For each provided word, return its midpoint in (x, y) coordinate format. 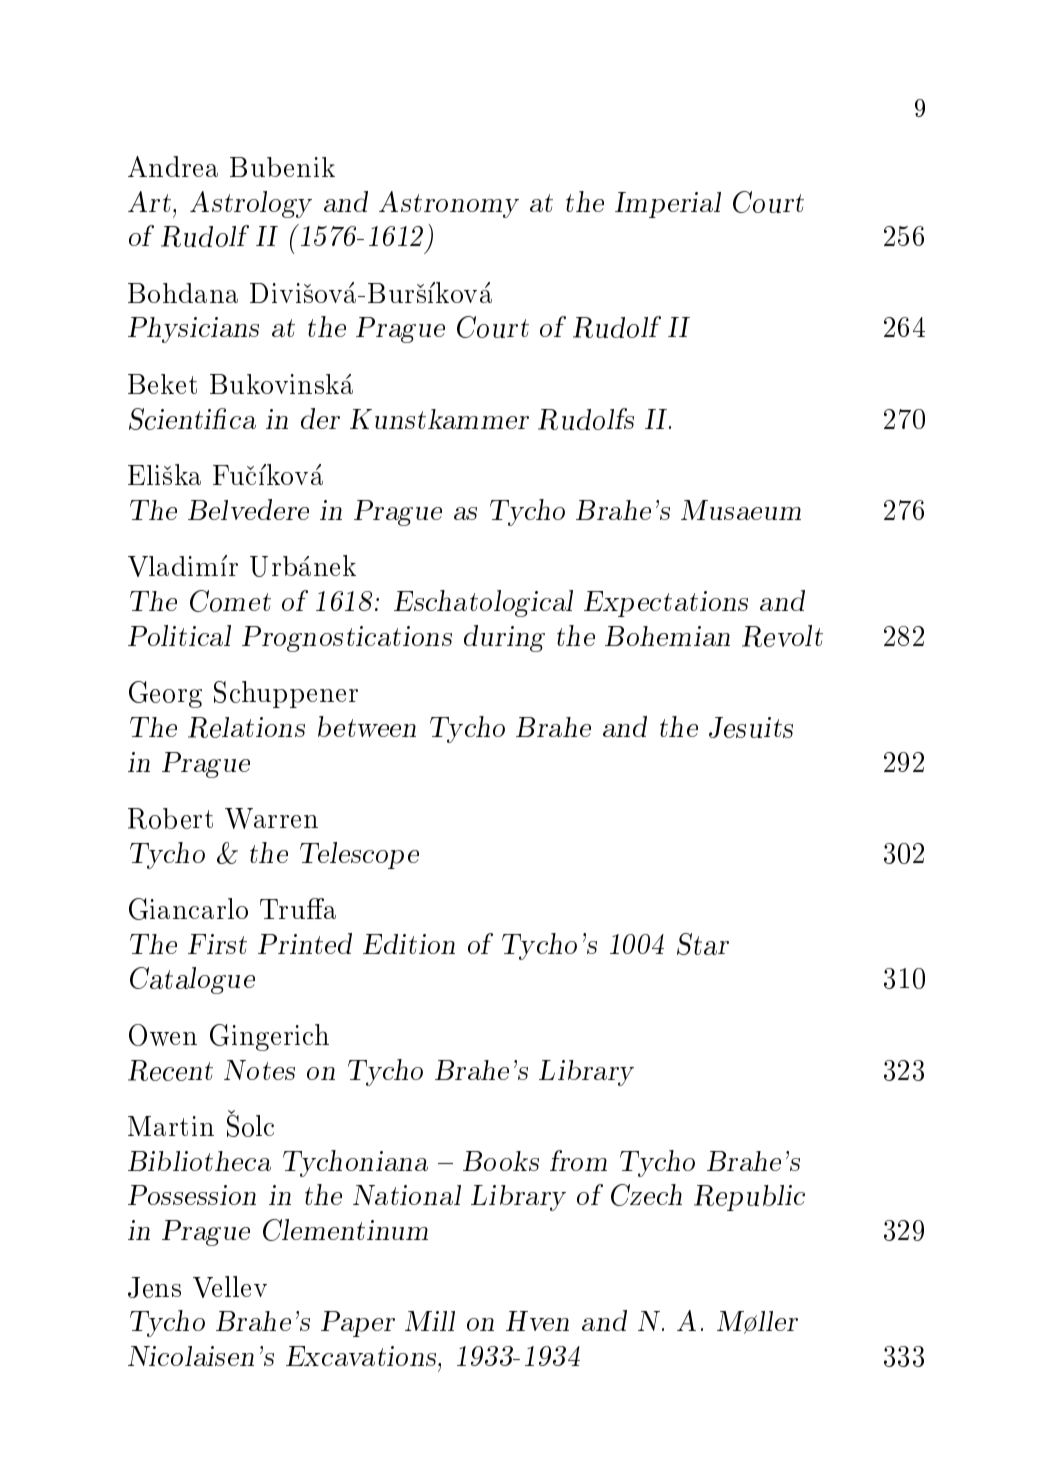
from (578, 1160)
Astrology (251, 204)
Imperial (668, 205)
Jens (154, 1287)
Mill (430, 1321)
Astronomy (449, 204)
